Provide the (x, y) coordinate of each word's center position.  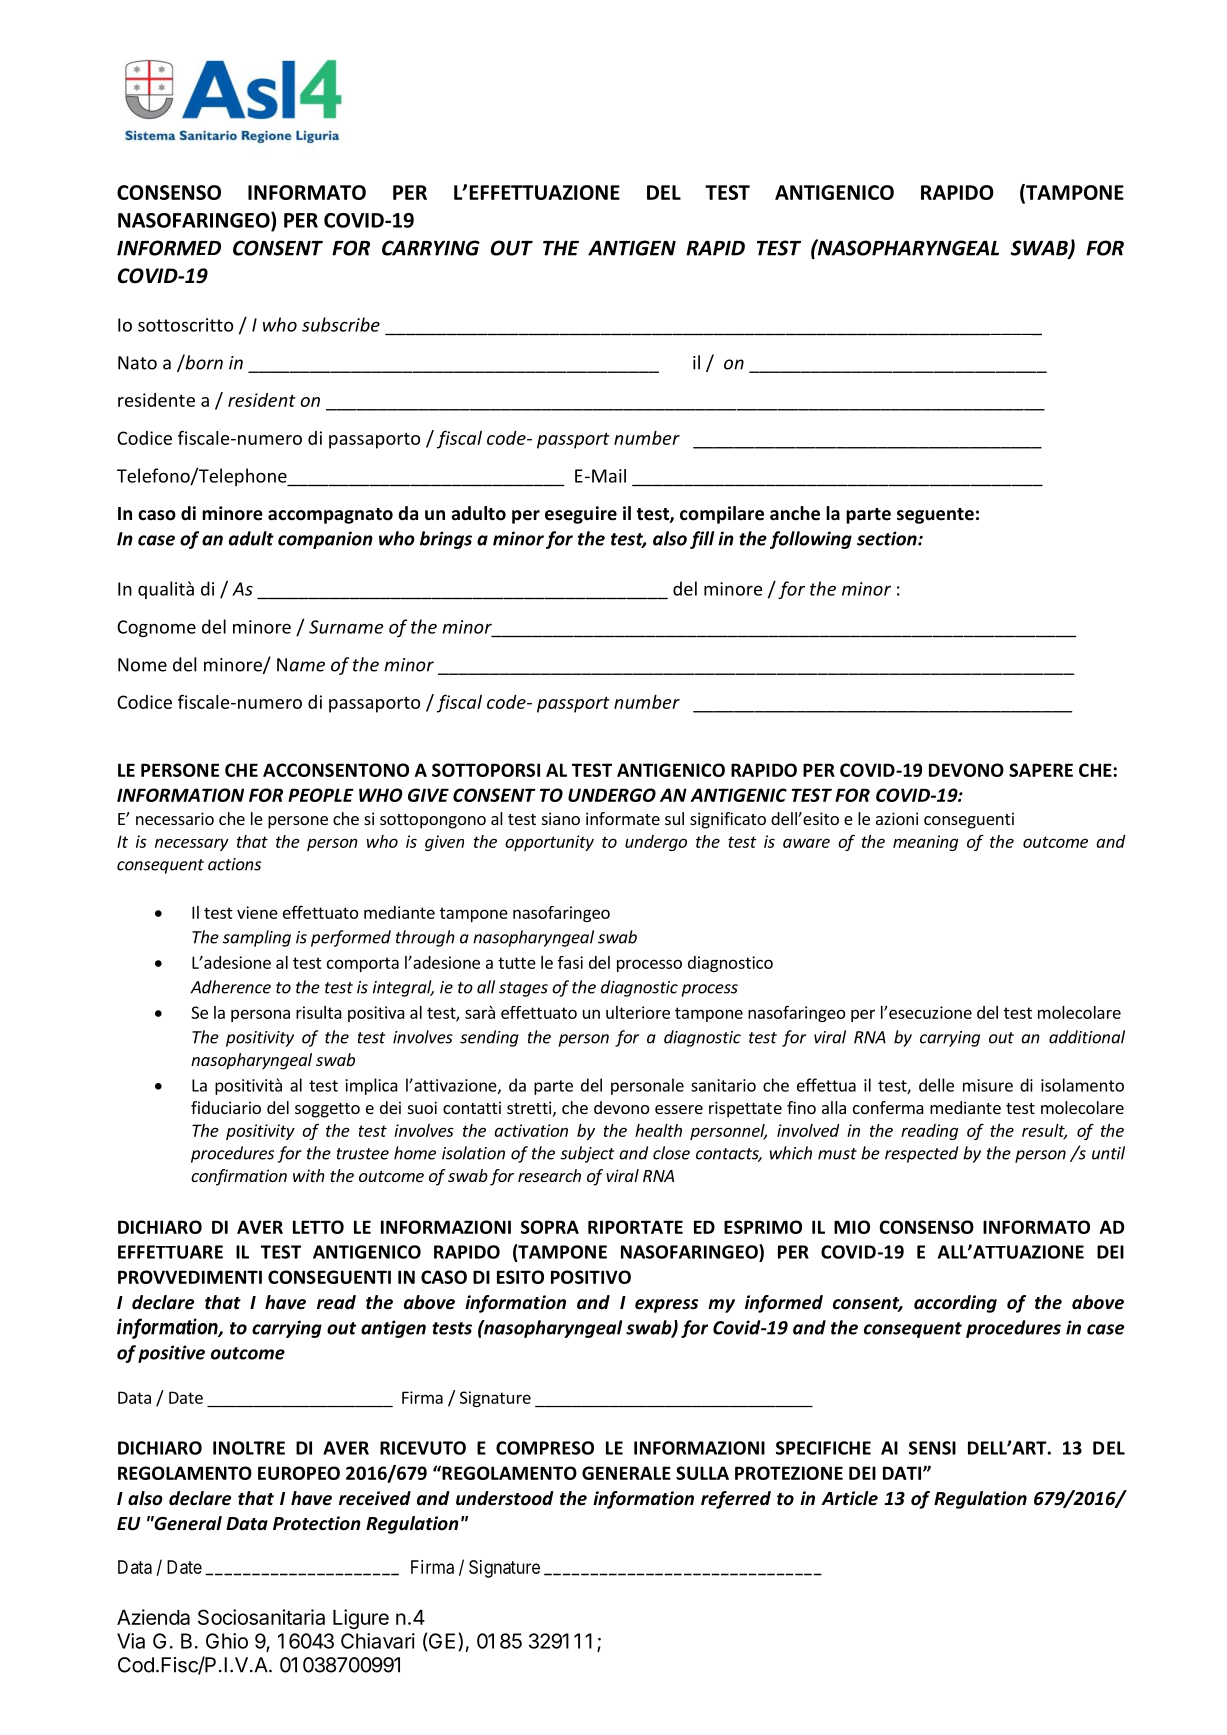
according (955, 1304)
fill (702, 540)
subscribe (341, 324)
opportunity (549, 843)
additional (1087, 1037)
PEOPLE (321, 795)
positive (171, 1354)
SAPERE (1041, 770)
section (888, 538)
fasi (570, 962)
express (667, 1306)
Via (131, 1641)
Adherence (230, 987)
